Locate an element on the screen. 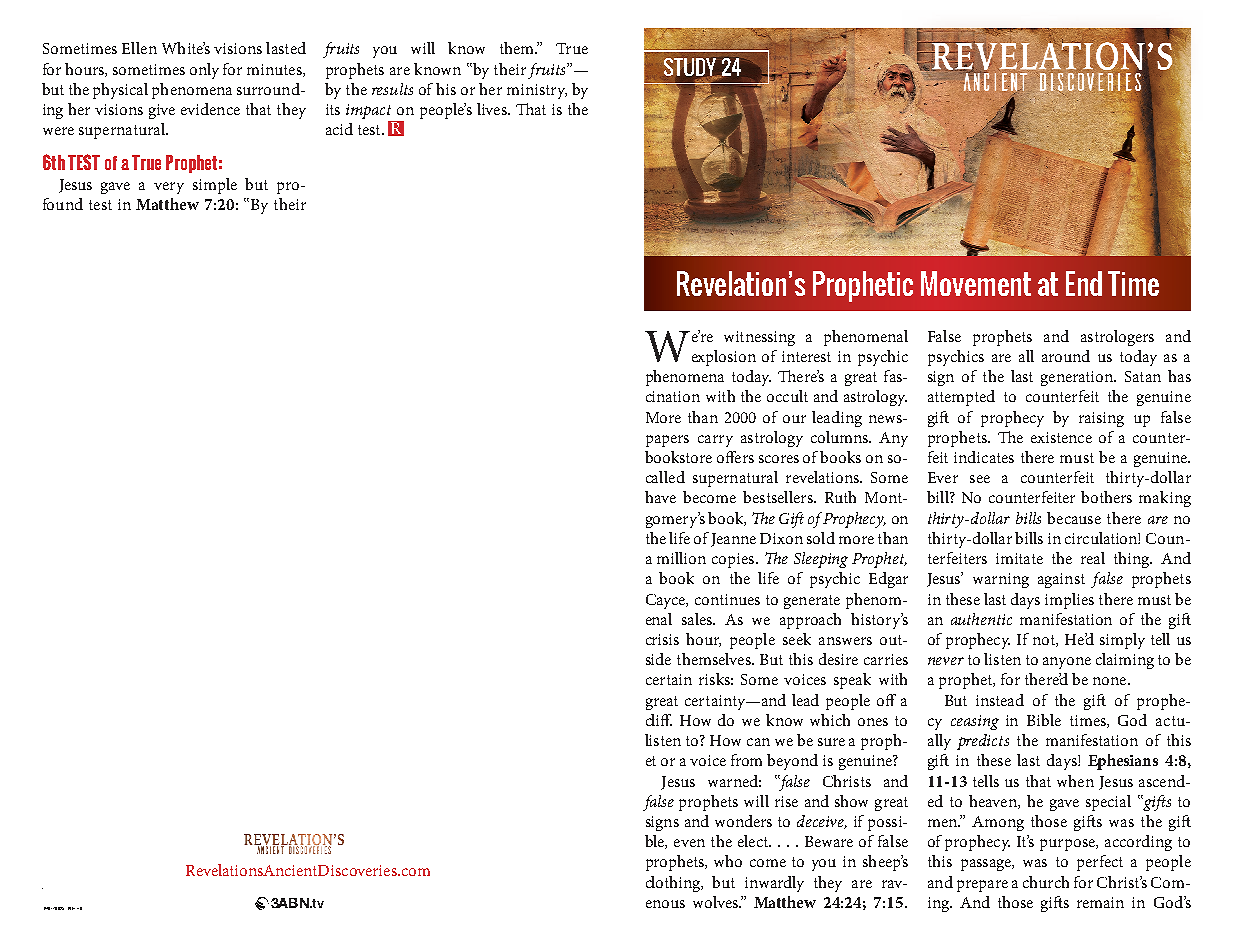 This screenshot has height=952, width=1233. Bible is located at coordinates (1044, 720).
